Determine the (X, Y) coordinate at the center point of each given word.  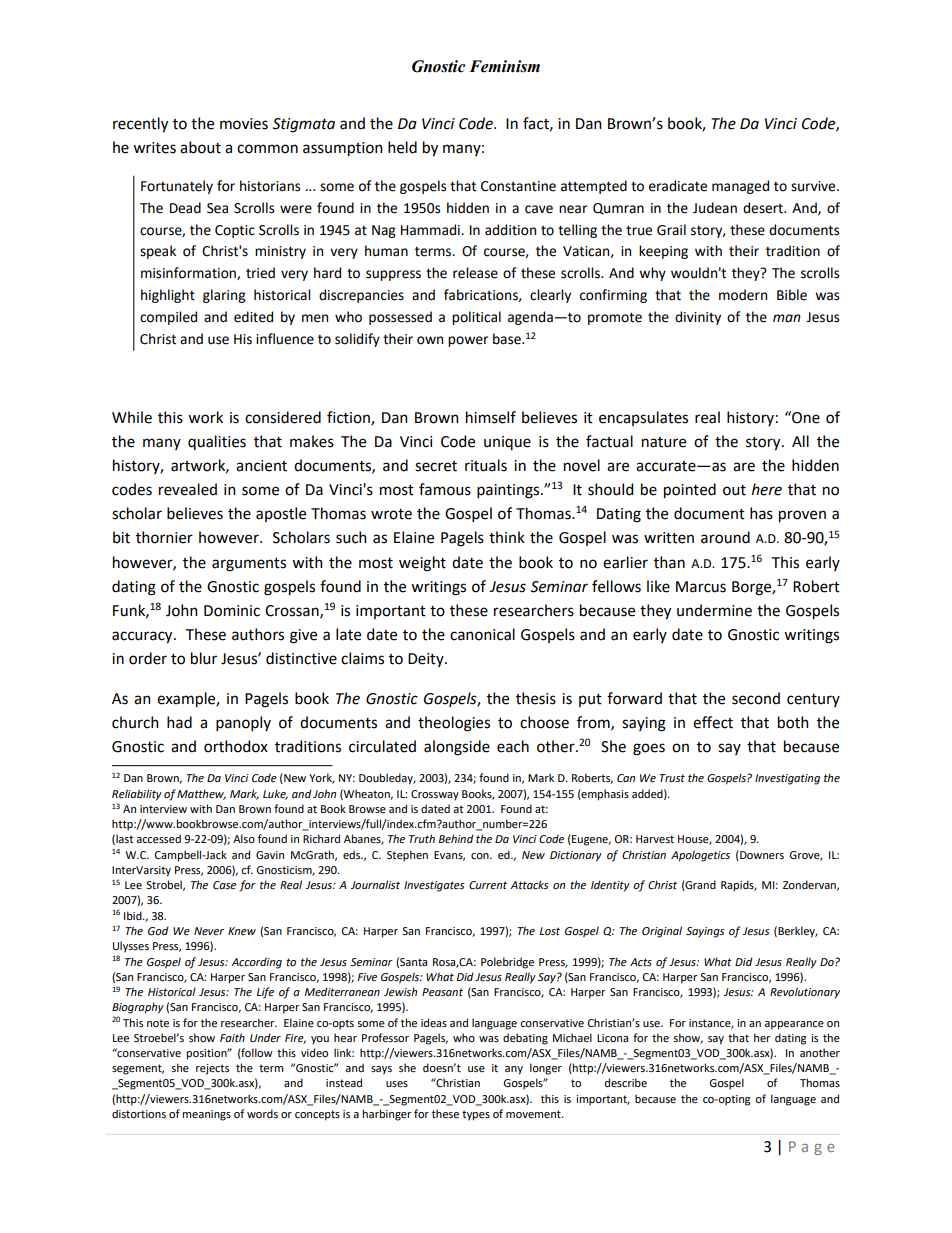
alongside (457, 748)
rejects (212, 1069)
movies (244, 124)
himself (491, 417)
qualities (217, 442)
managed (740, 187)
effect (713, 722)
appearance (794, 1025)
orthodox (236, 746)
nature (664, 442)
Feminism (504, 66)
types (476, 1115)
